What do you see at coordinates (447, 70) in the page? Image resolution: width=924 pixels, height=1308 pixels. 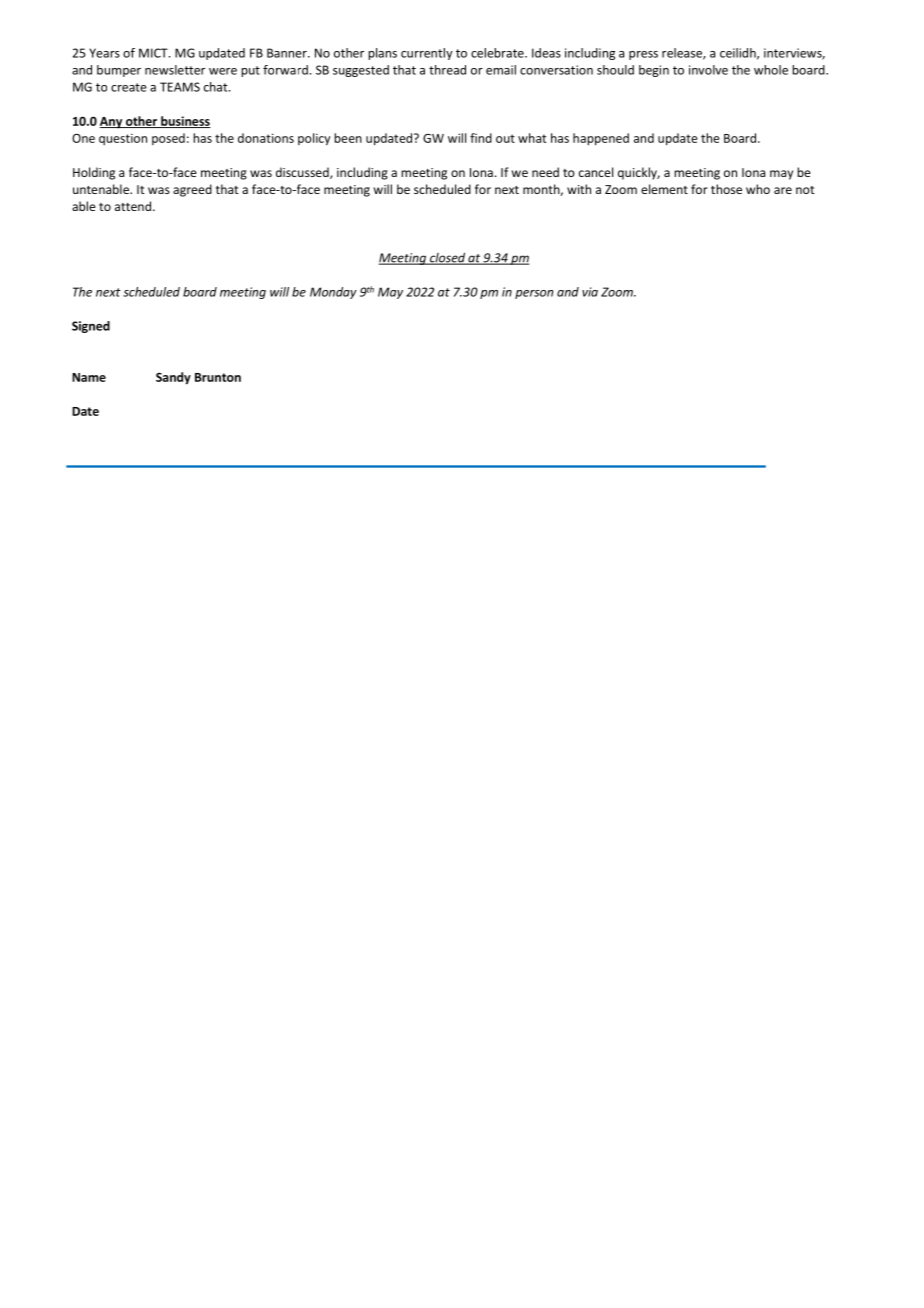 I see `thread` at bounding box center [447, 70].
